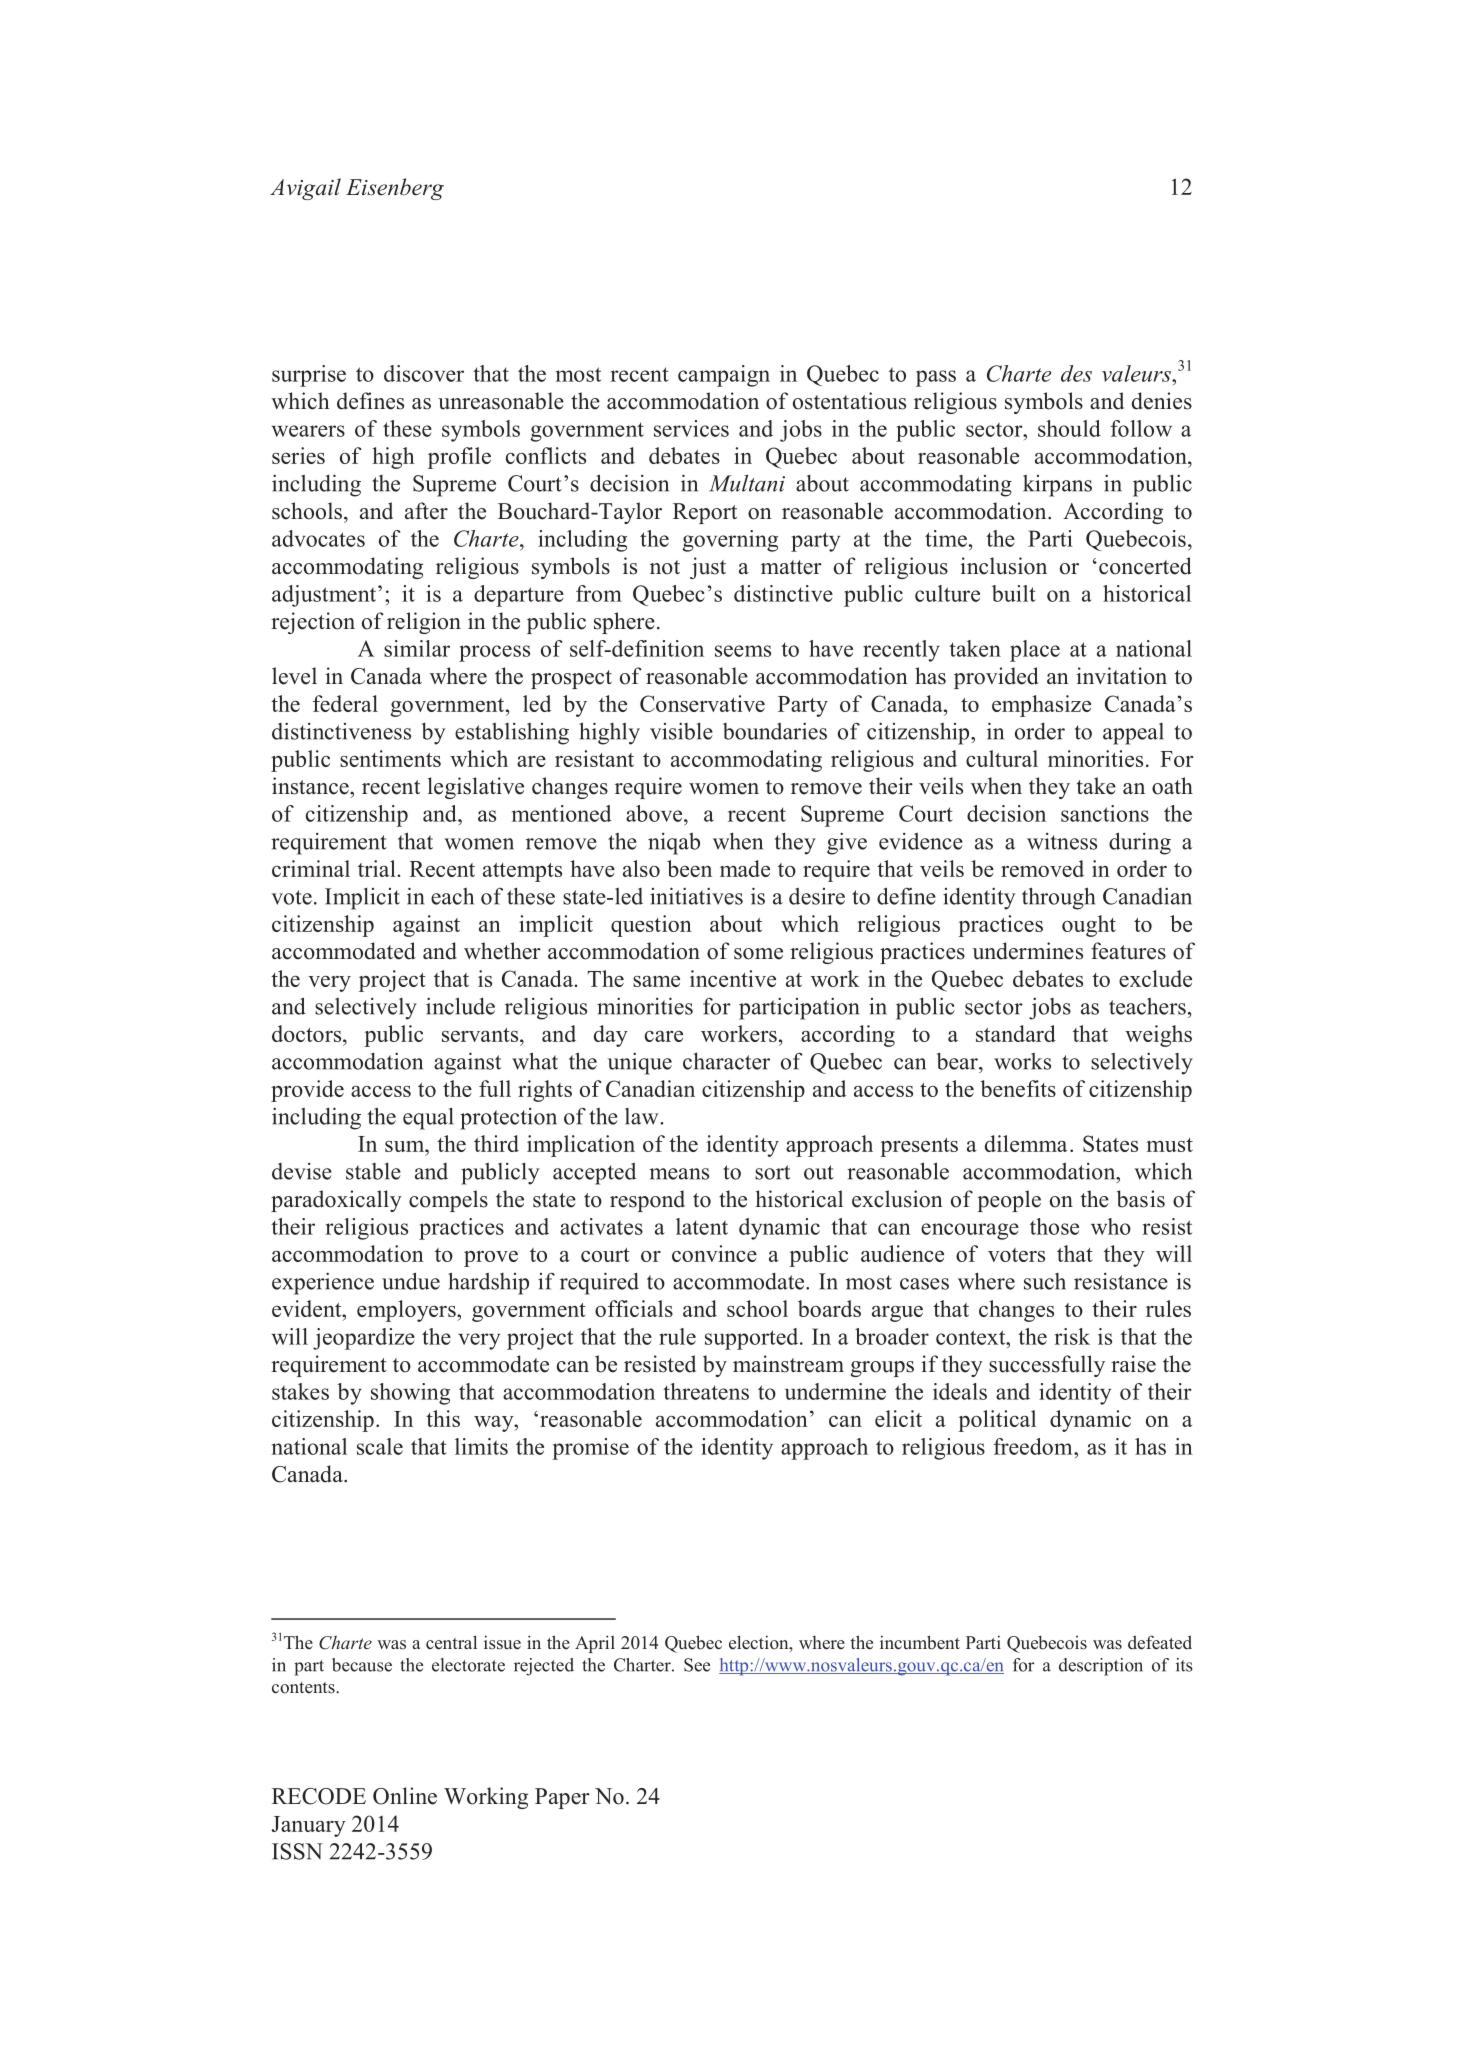  Describe the element at coordinates (1162, 401) in the screenshot. I see `denies` at that location.
